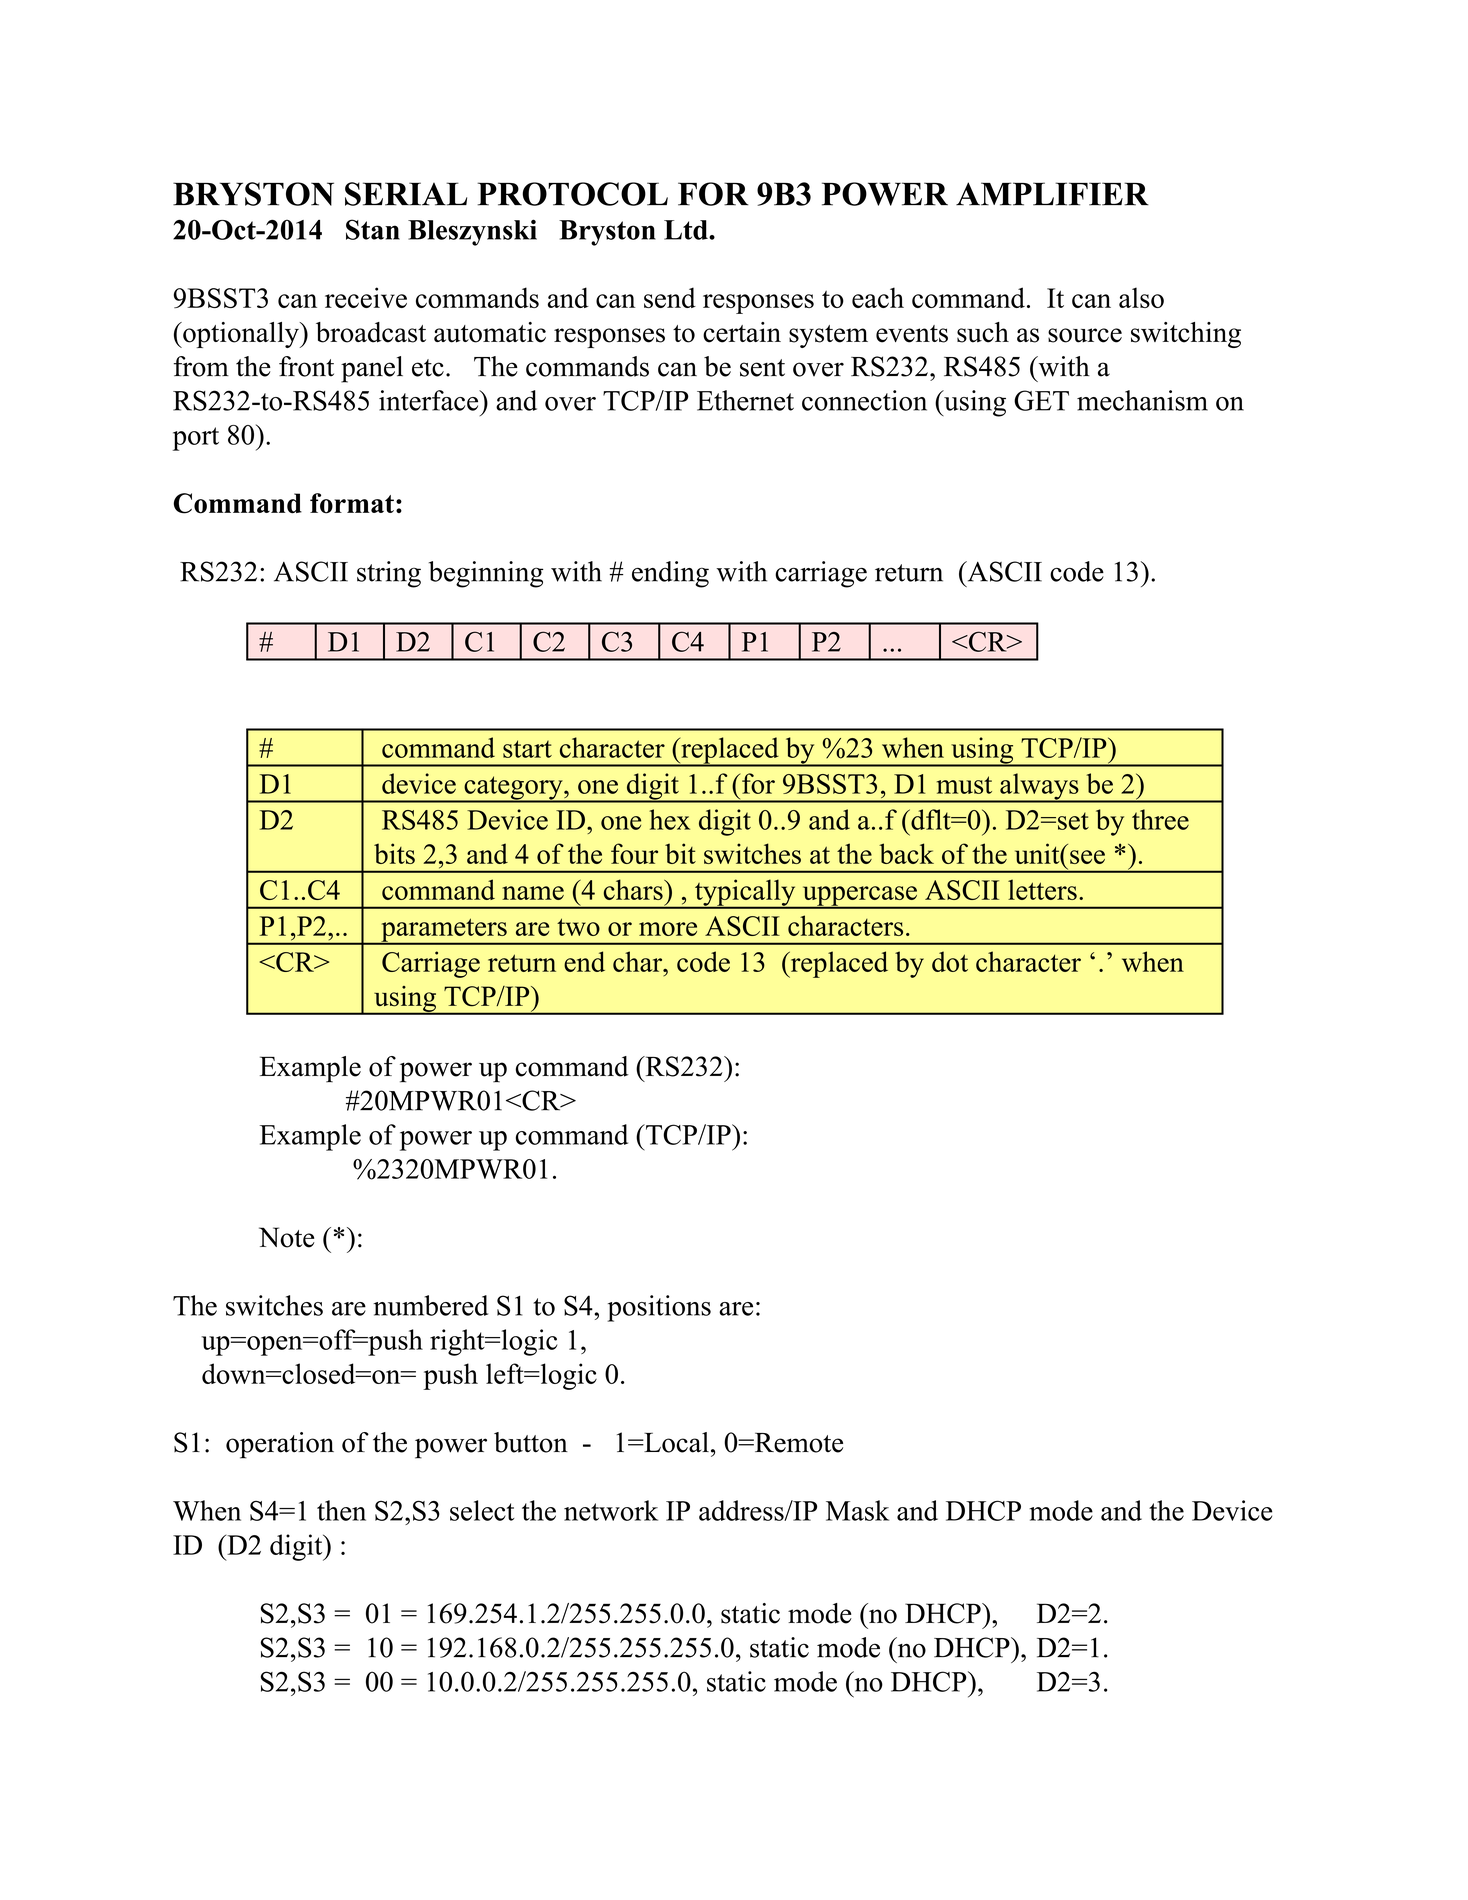 The width and height of the screenshot is (1468, 1900). What do you see at coordinates (857, 1510) in the screenshot?
I see `Mask` at bounding box center [857, 1510].
